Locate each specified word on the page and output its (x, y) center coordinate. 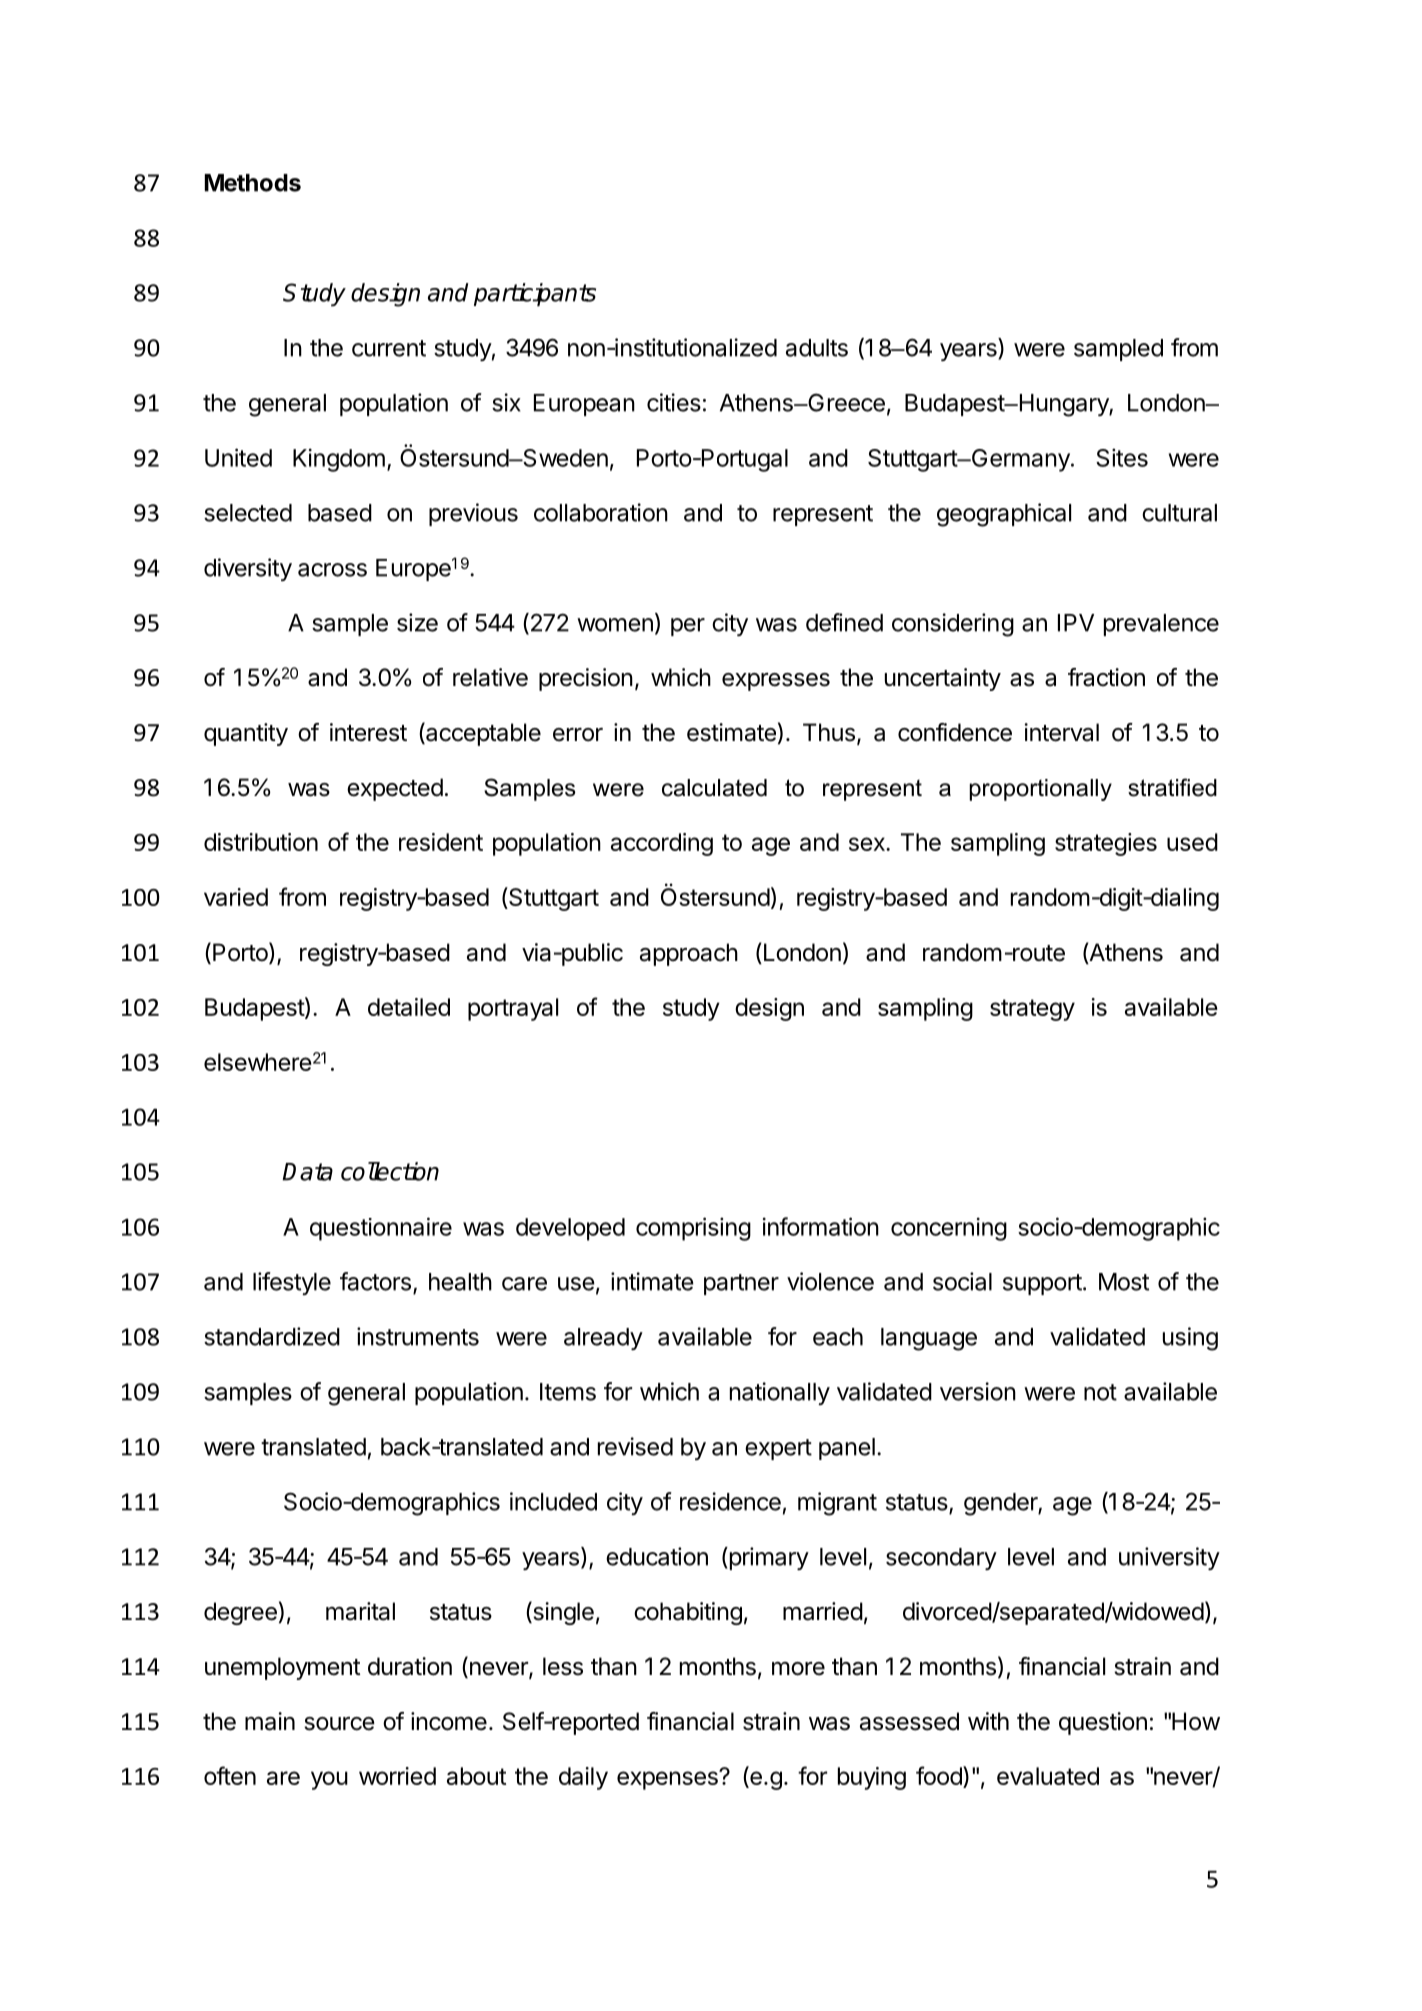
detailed (409, 1007)
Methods (253, 183)
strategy (1032, 1010)
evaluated (1048, 1776)
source (339, 1724)
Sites (1122, 457)
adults (817, 348)
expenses (668, 1780)
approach (689, 954)
